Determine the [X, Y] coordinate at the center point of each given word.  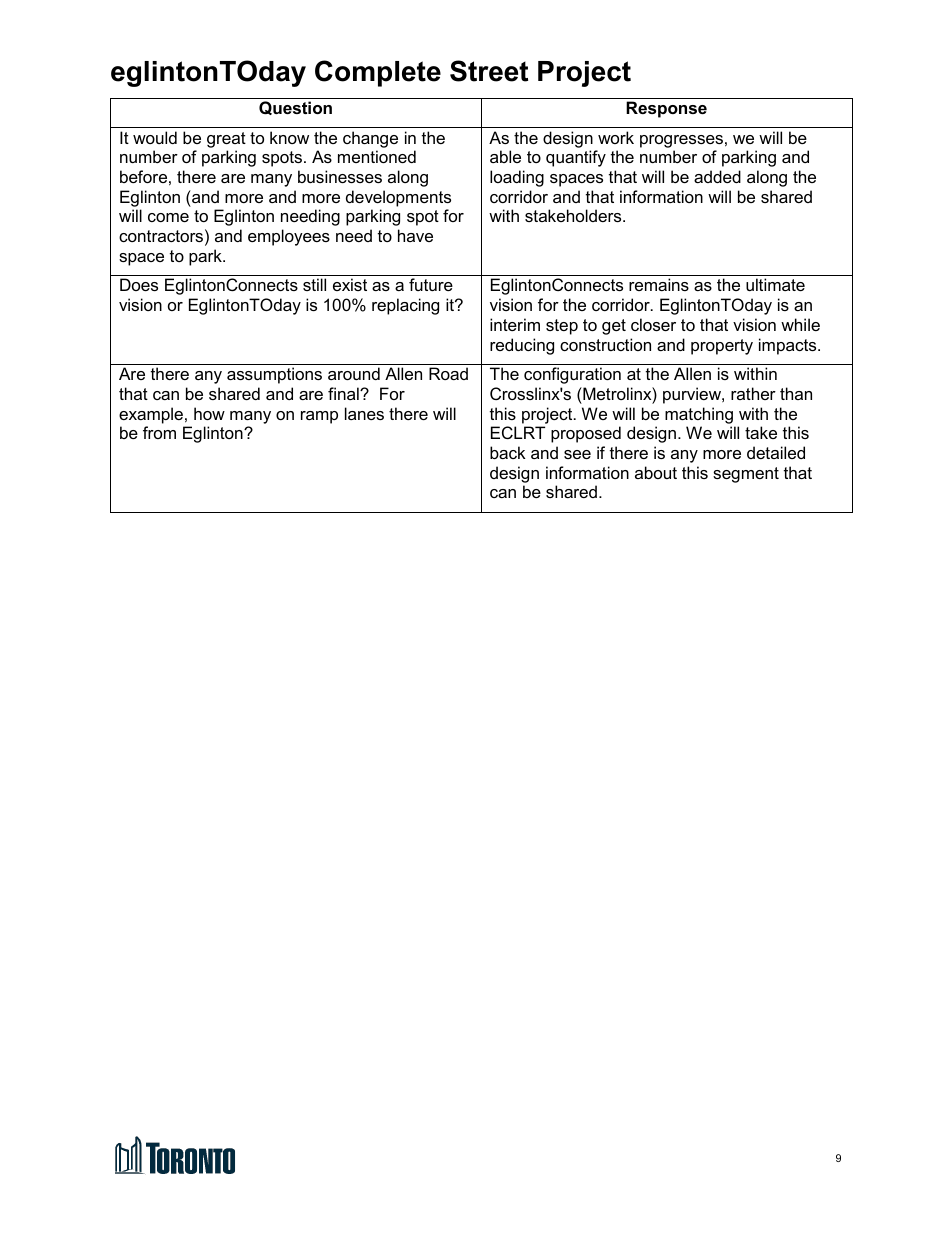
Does [139, 284]
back [508, 452]
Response [666, 109]
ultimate [775, 284]
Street [489, 71]
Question [295, 108]
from [159, 432]
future [431, 284]
